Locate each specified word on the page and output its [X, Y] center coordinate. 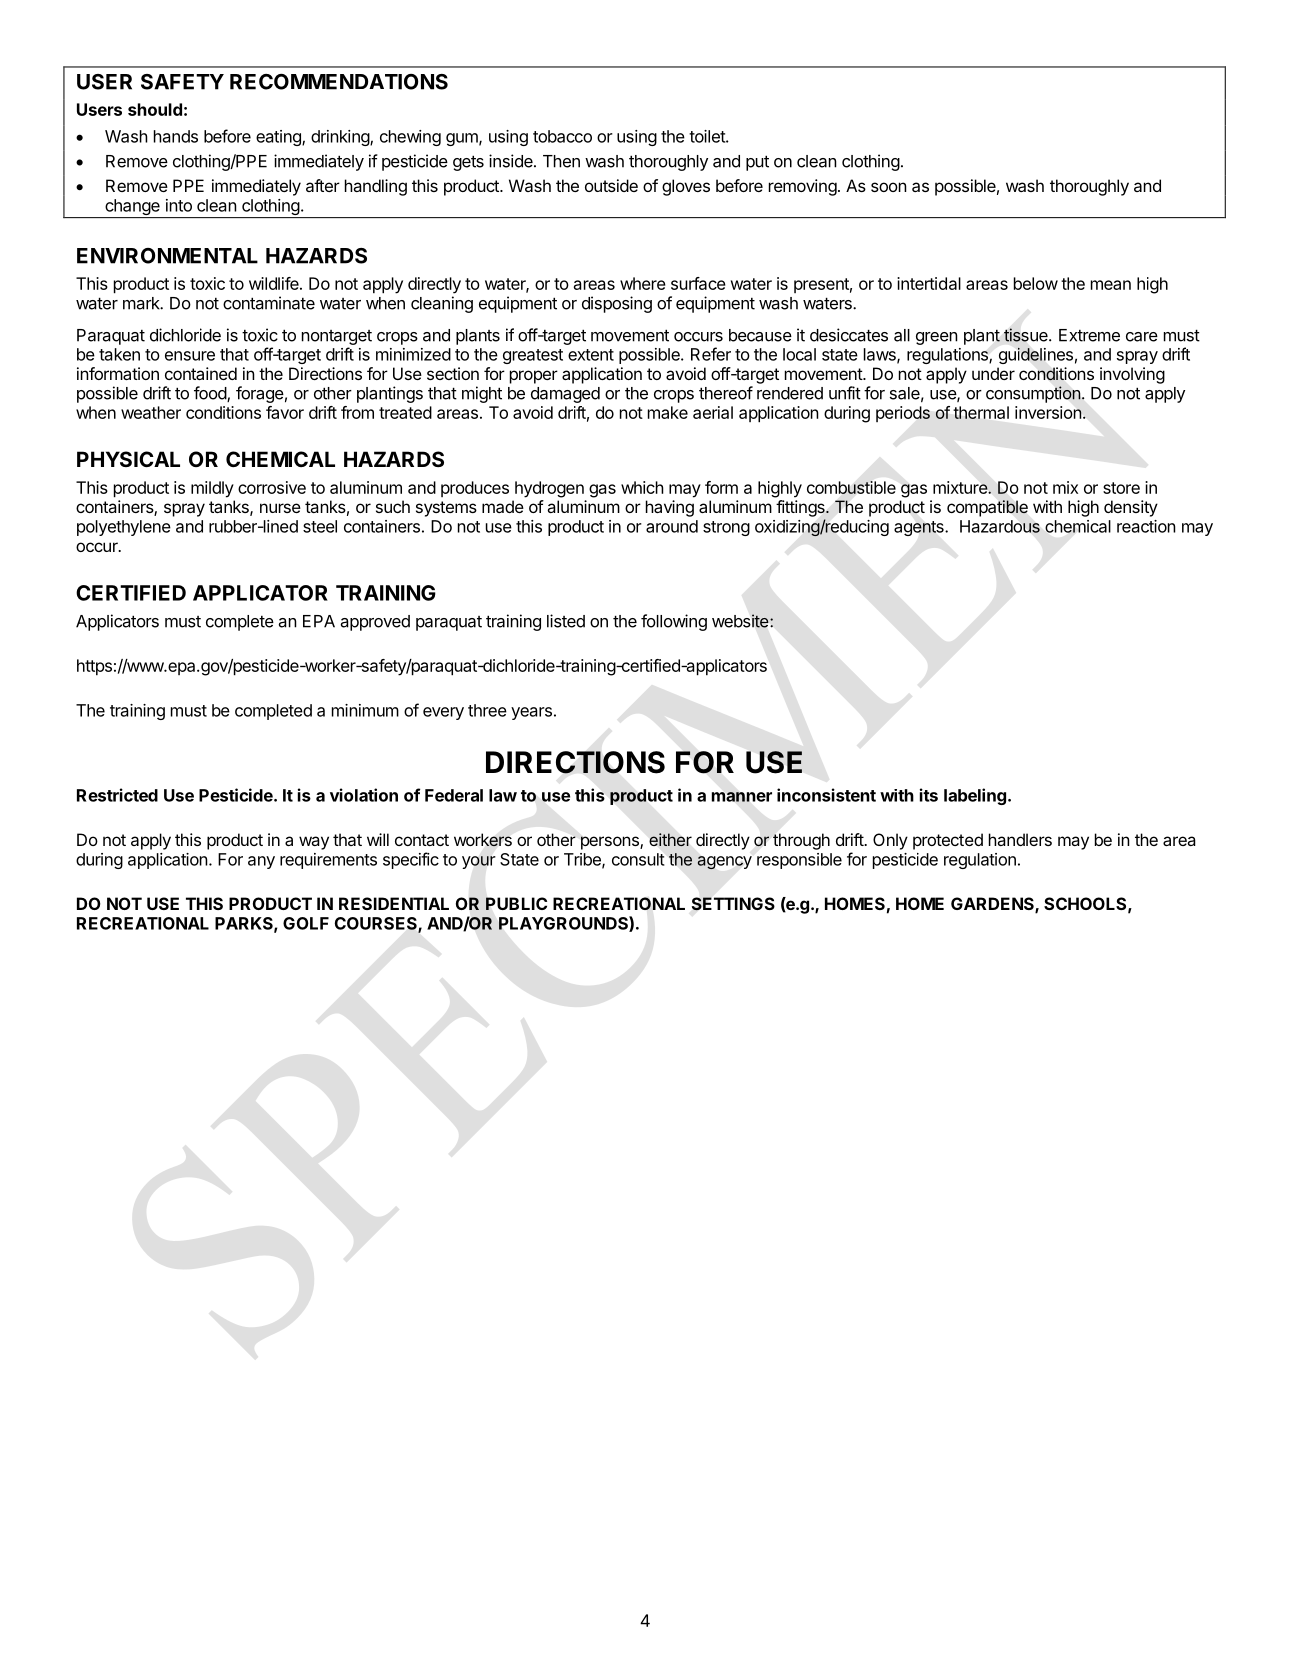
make [668, 412]
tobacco [562, 136]
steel [320, 526]
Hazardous [1000, 526]
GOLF [306, 923]
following [674, 622]
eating [279, 138]
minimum [365, 710]
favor [285, 412]
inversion [1048, 412]
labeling [975, 796]
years [531, 713]
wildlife [275, 283]
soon [889, 187]
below [1036, 283]
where [643, 283]
